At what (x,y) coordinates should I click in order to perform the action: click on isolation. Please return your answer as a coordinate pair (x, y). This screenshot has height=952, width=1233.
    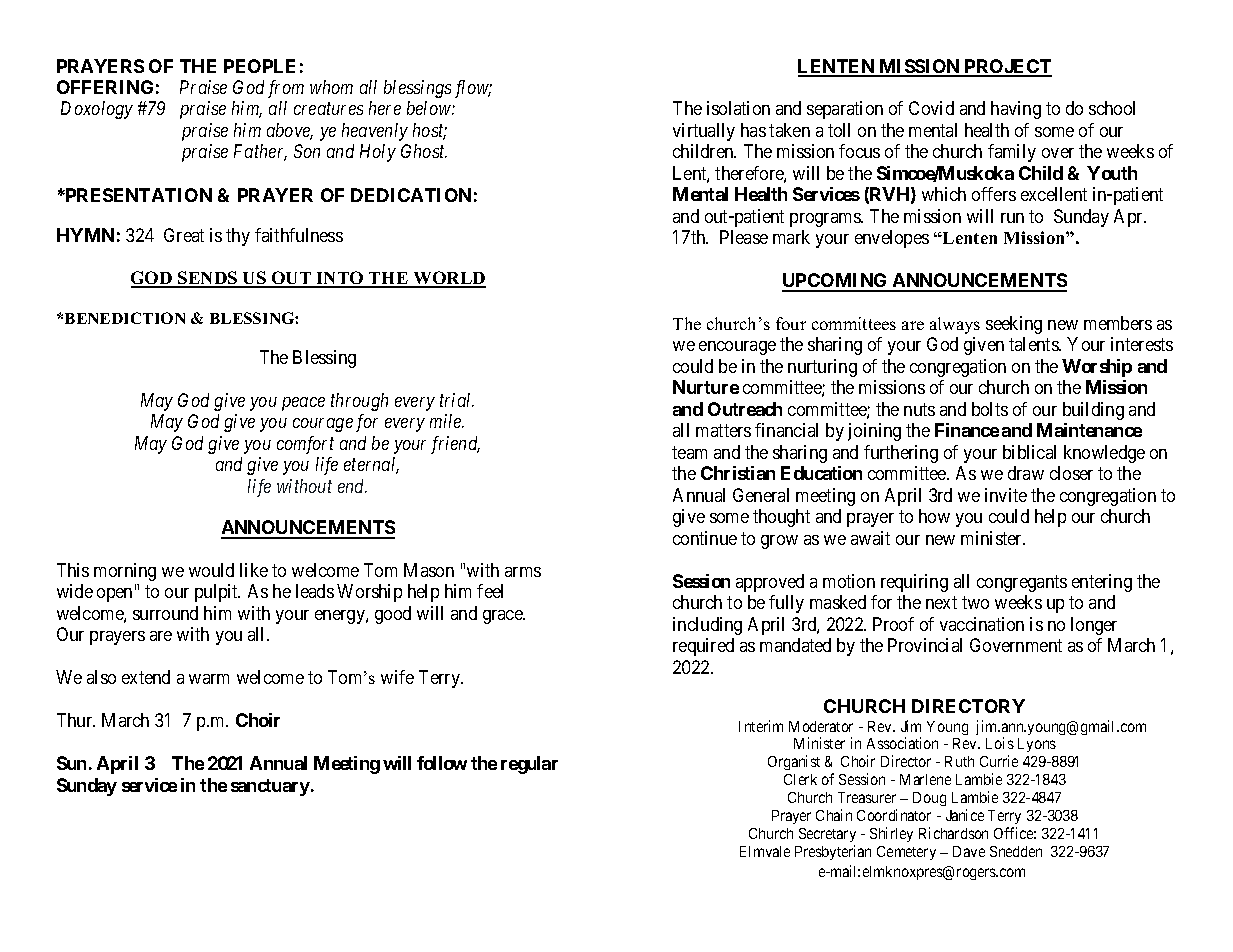
    Looking at the image, I should click on (738, 108).
